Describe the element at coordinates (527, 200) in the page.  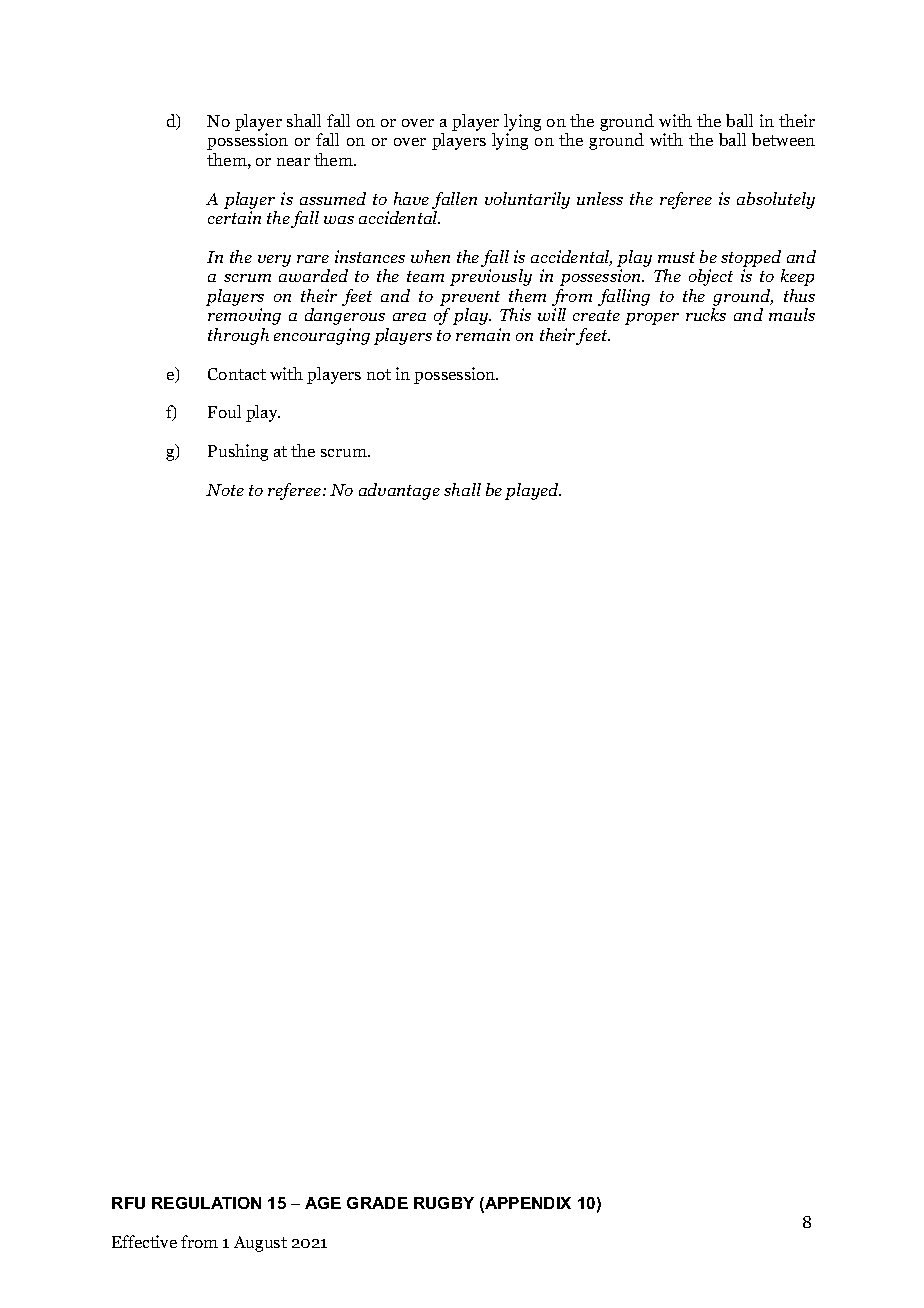
I see `voluntarily` at that location.
